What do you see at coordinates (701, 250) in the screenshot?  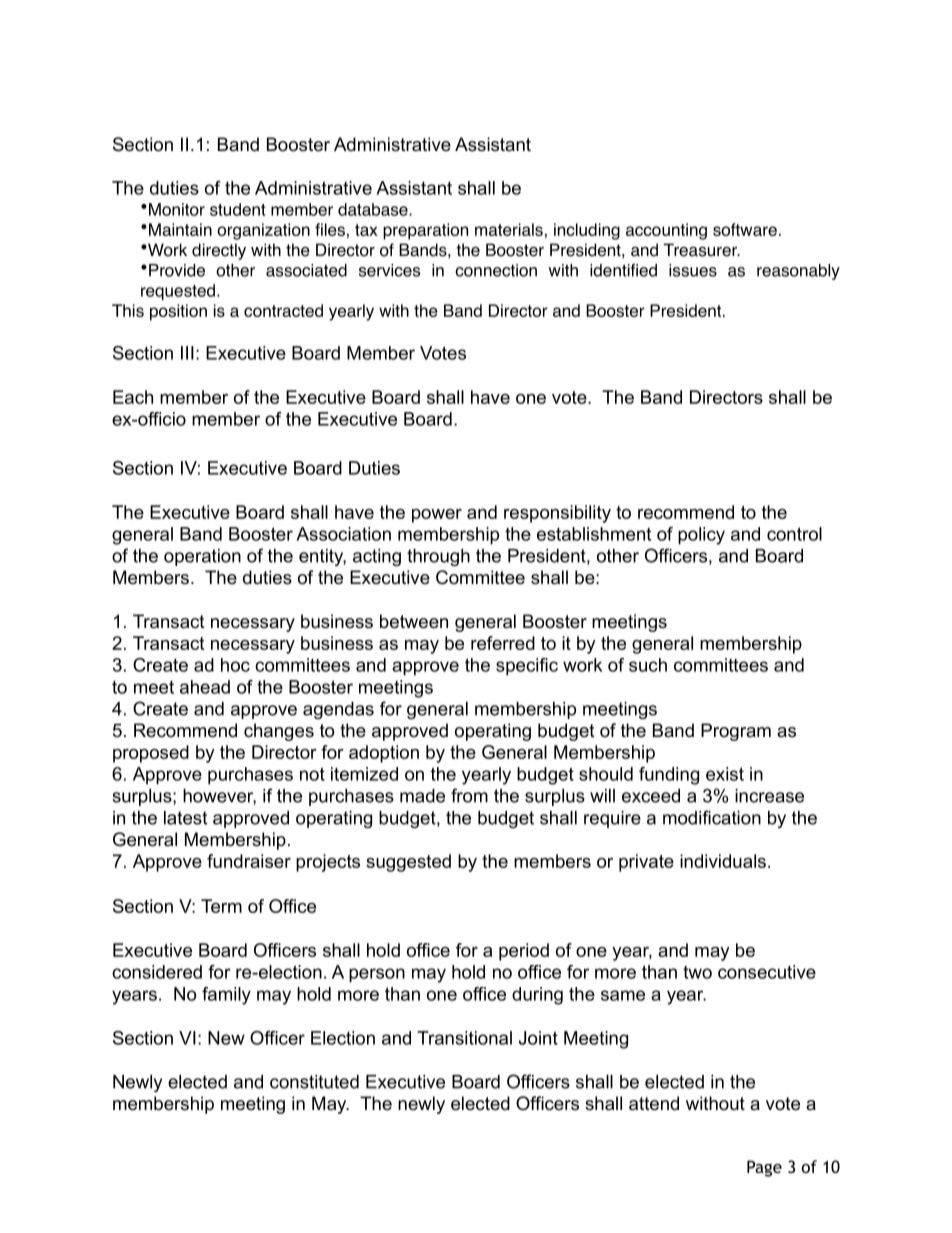 I see `Treasurer` at bounding box center [701, 250].
